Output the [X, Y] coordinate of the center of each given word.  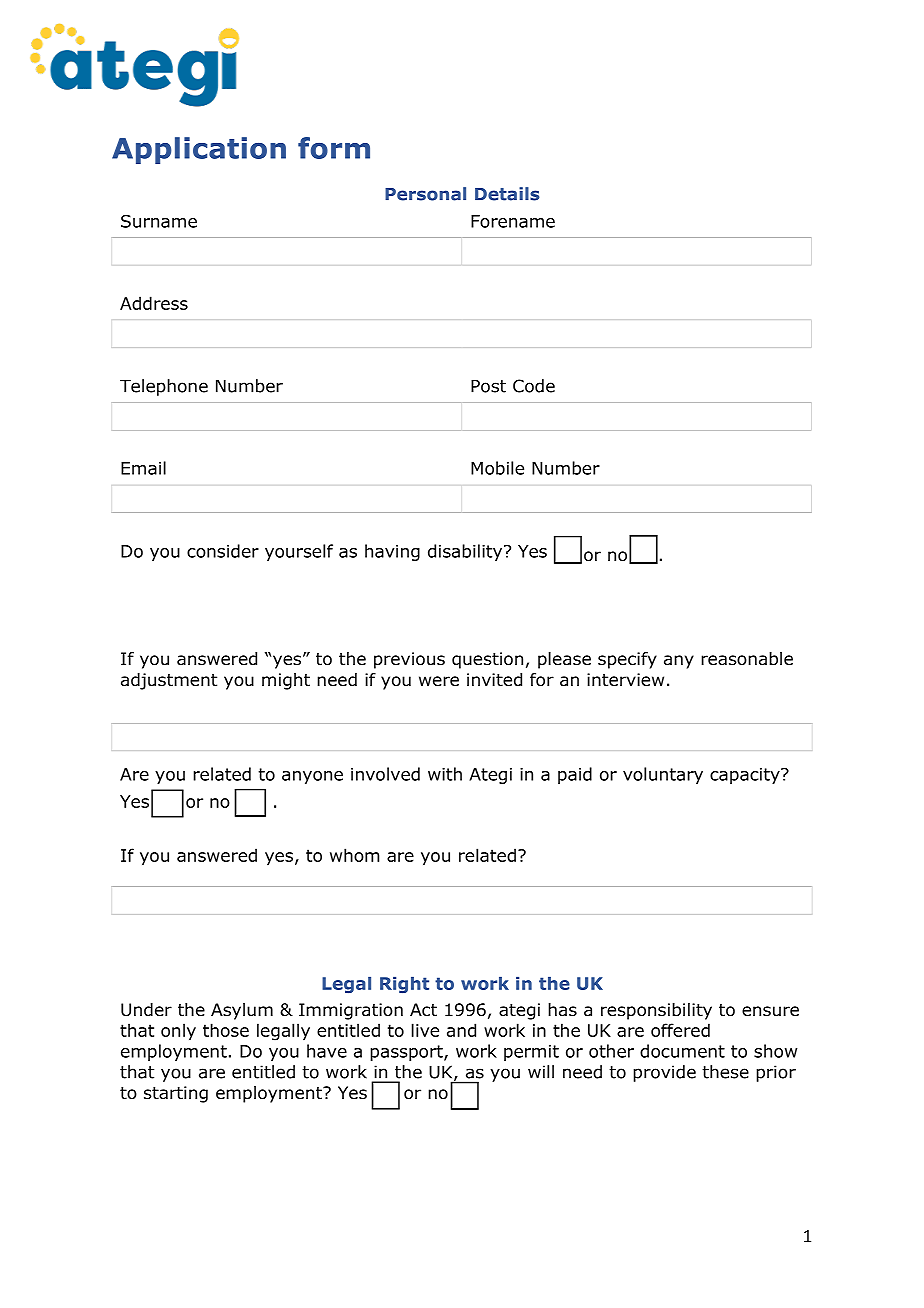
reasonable [747, 659]
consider [223, 551]
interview [625, 680]
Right [404, 985]
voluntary [663, 775]
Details [507, 194]
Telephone [164, 387]
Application [199, 150]
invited [494, 680]
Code [534, 386]
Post [488, 386]
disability [466, 552]
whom [354, 855]
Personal [425, 194]
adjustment [169, 681]
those [226, 1030]
